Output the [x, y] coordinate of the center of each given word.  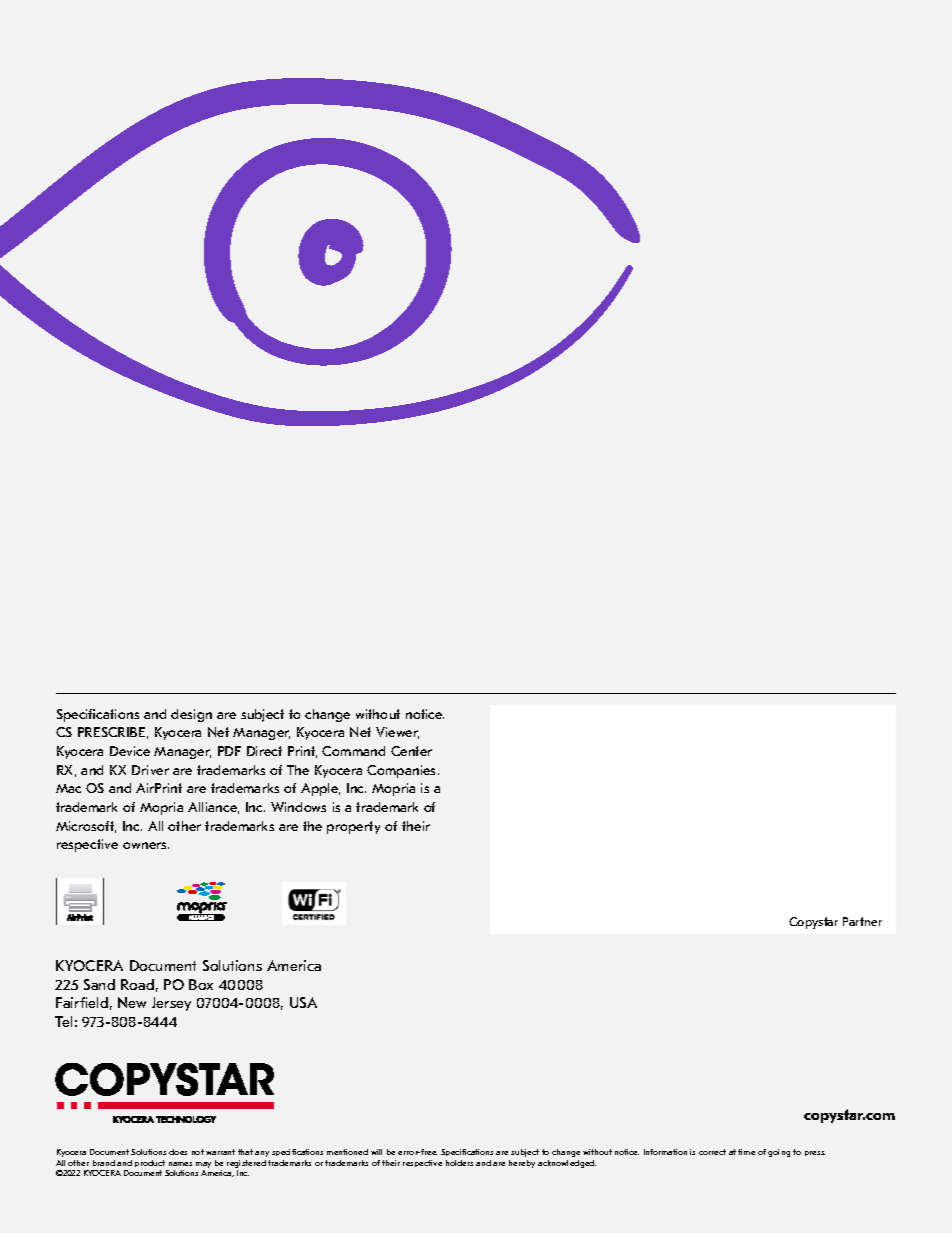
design [191, 715]
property [353, 827]
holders [459, 1163]
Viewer [397, 733]
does [178, 1152]
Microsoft [86, 827]
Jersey [171, 1004]
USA [303, 1002]
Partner [862, 921]
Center [411, 751]
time [746, 1152]
